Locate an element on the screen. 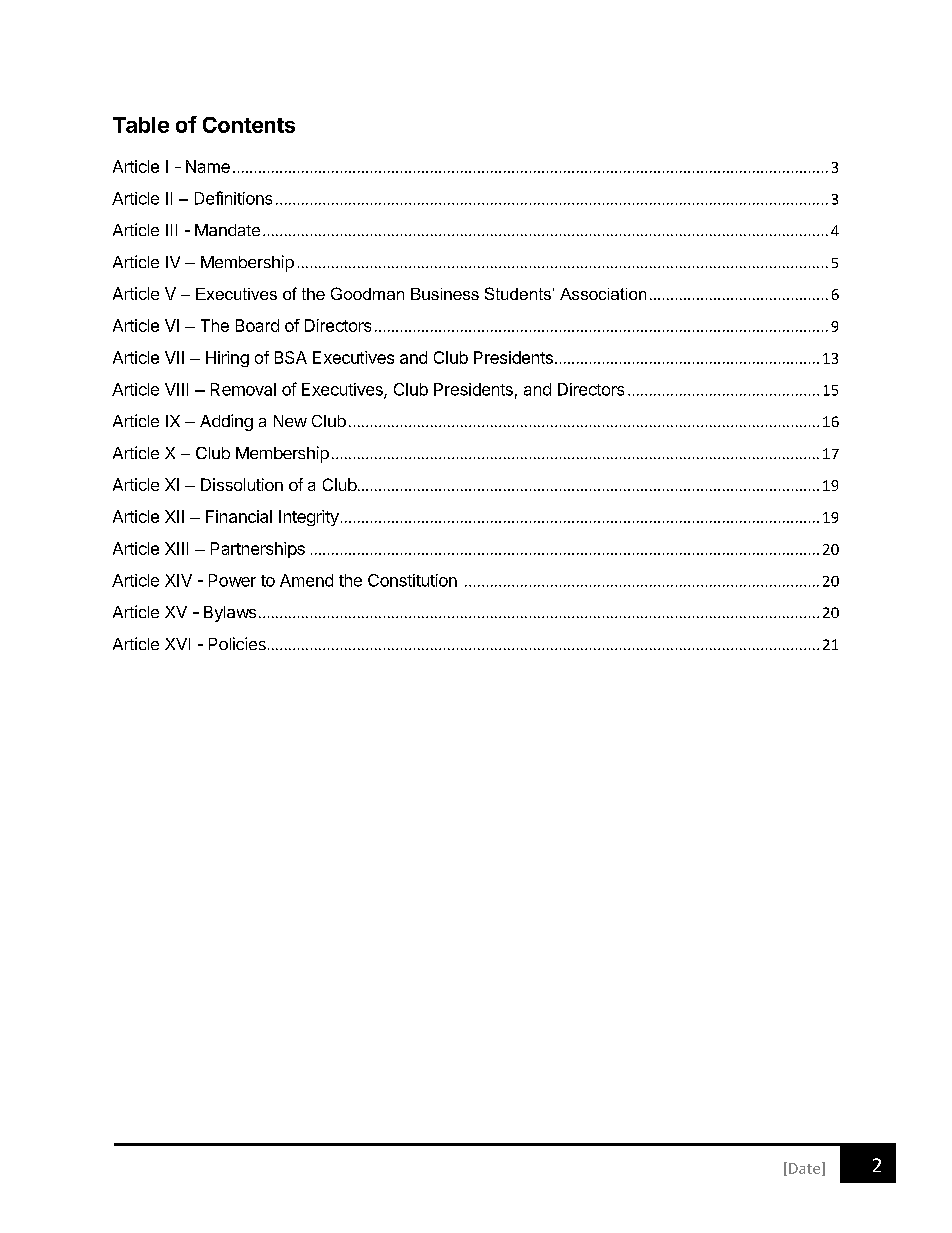  New is located at coordinates (290, 421).
